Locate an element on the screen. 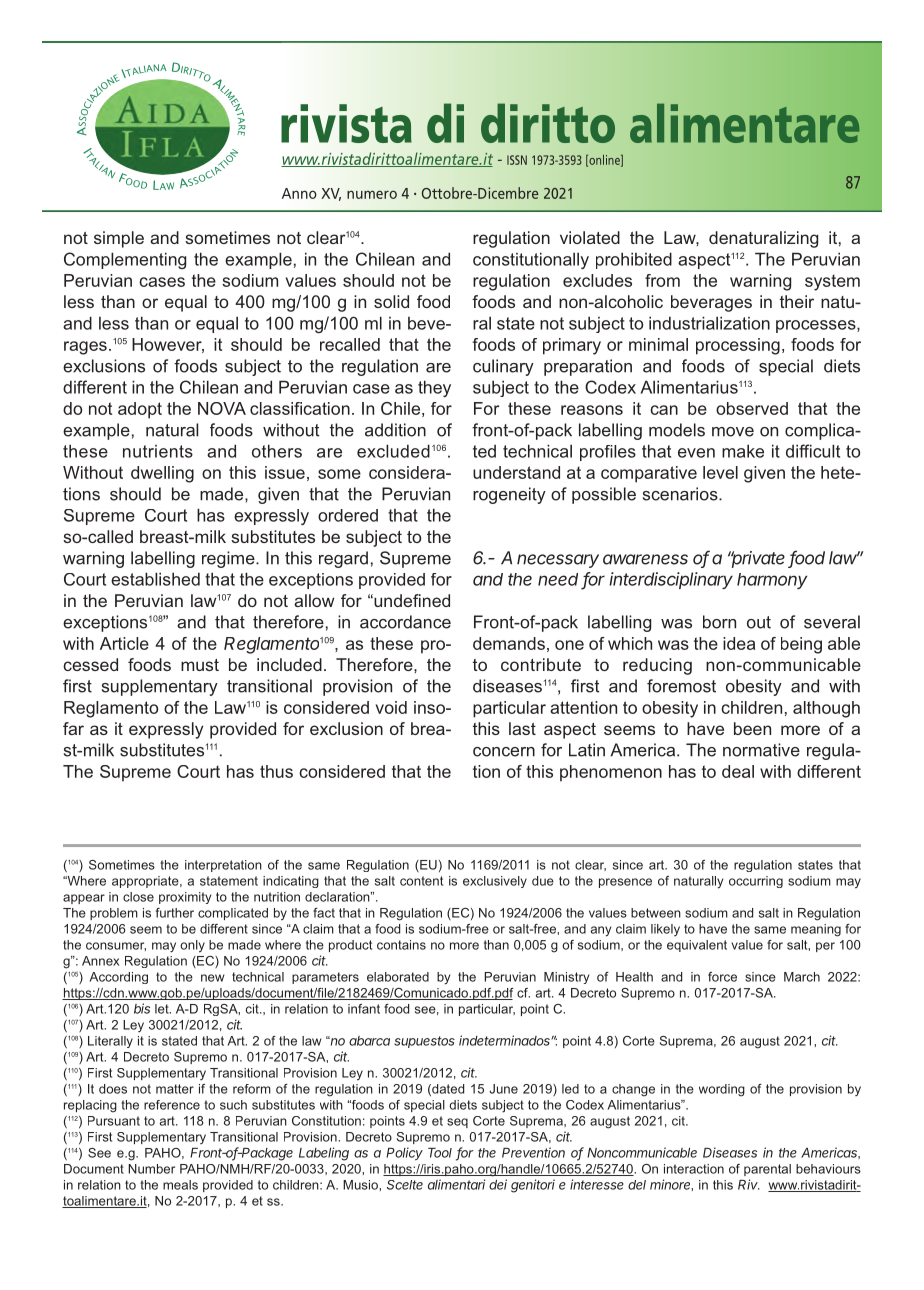 The image size is (924, 1290). prohibited is located at coordinates (634, 260).
